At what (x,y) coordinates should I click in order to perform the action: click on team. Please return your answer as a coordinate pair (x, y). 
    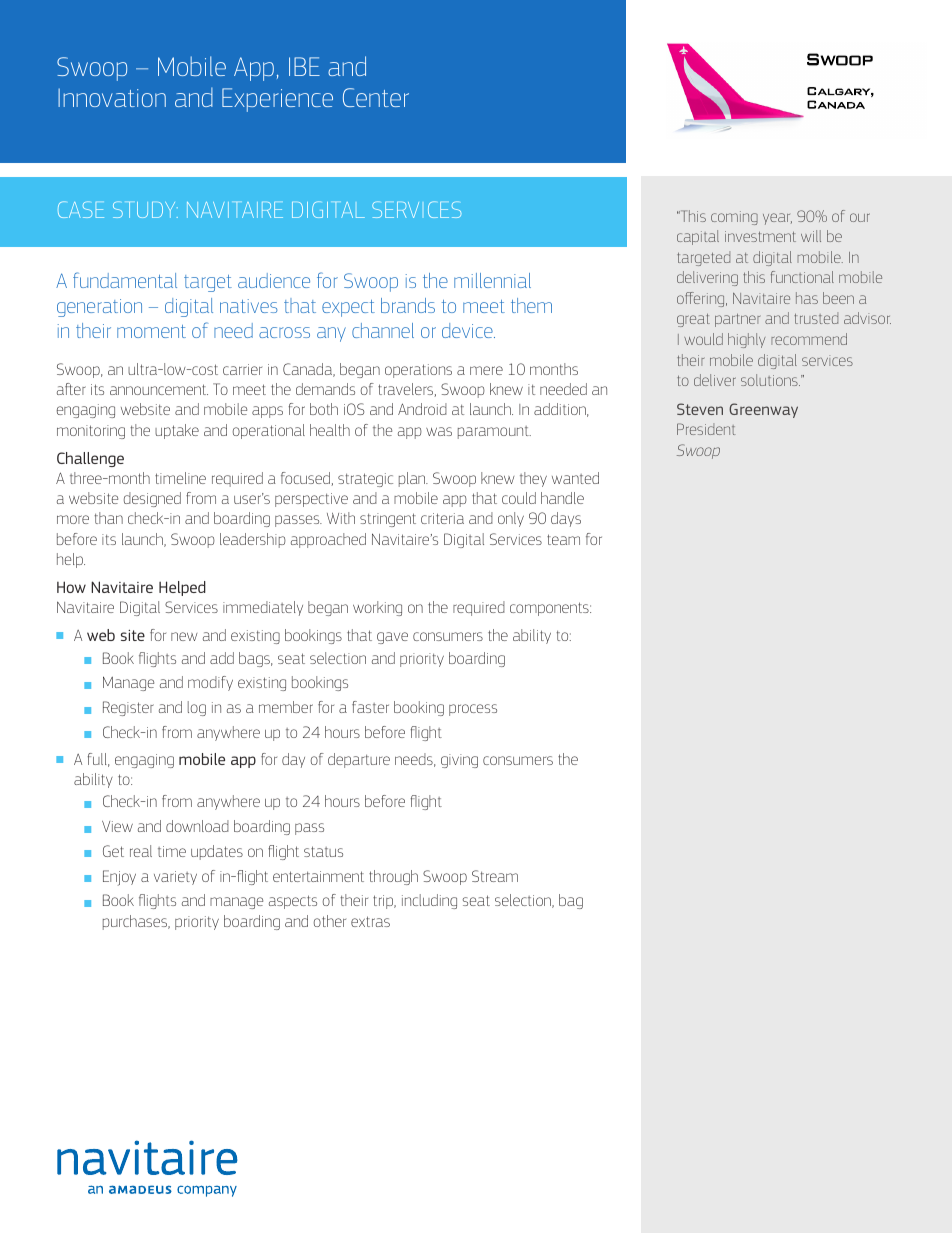
    Looking at the image, I should click on (563, 539).
